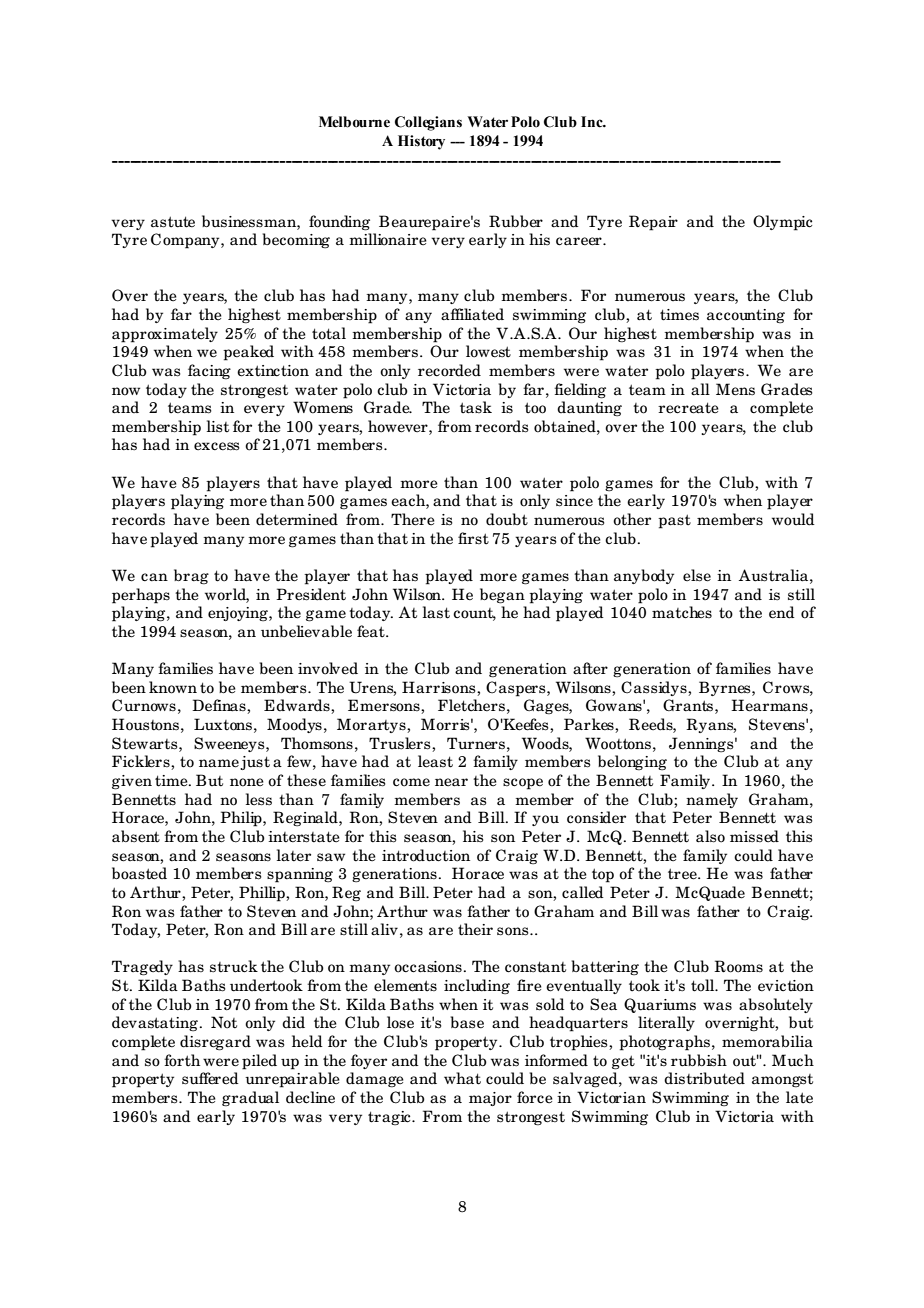 Image resolution: width=924 pixels, height=1308 pixels. Describe the element at coordinates (436, 612) in the image. I see `last` at that location.
